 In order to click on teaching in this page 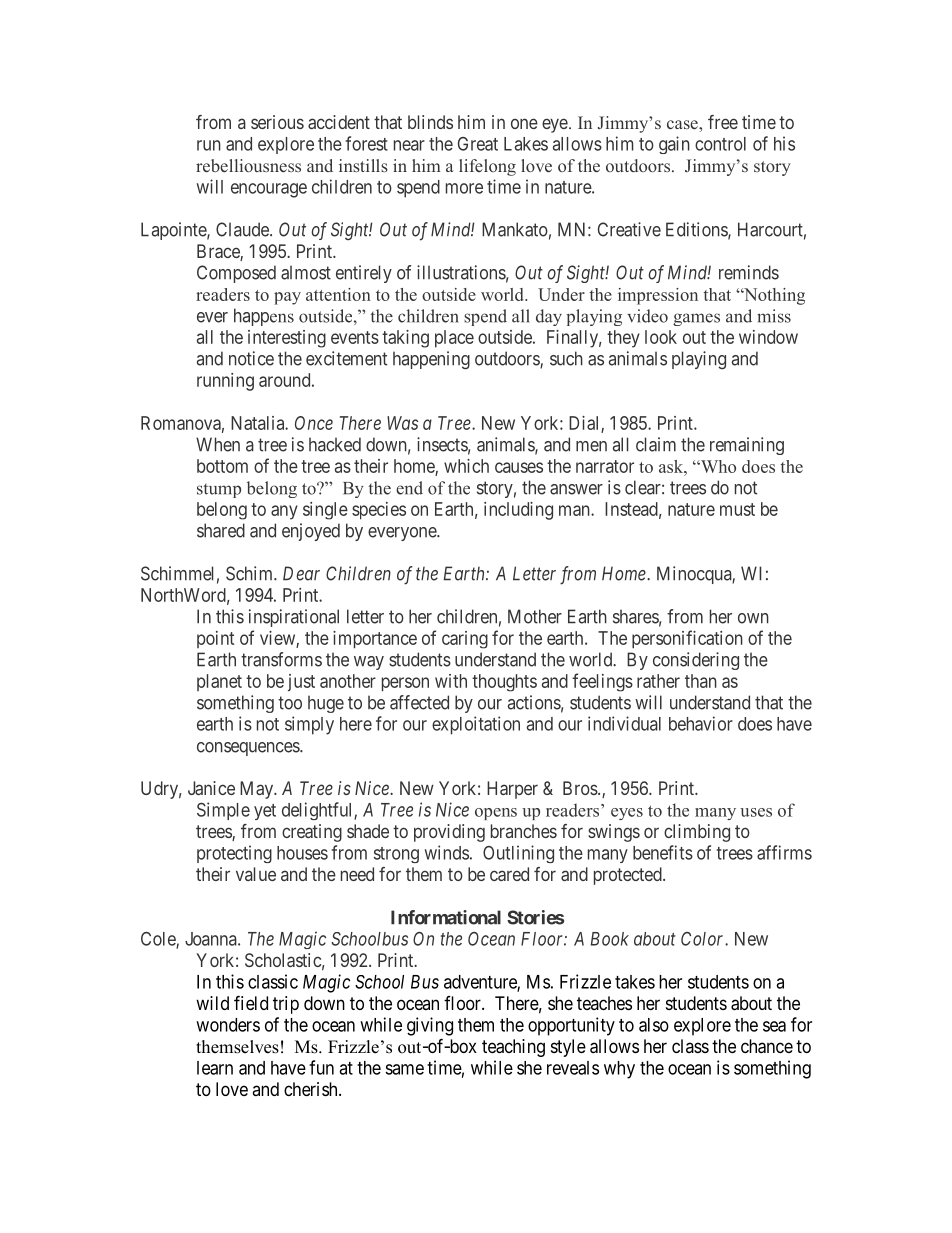, I will do `click(513, 1048)`.
